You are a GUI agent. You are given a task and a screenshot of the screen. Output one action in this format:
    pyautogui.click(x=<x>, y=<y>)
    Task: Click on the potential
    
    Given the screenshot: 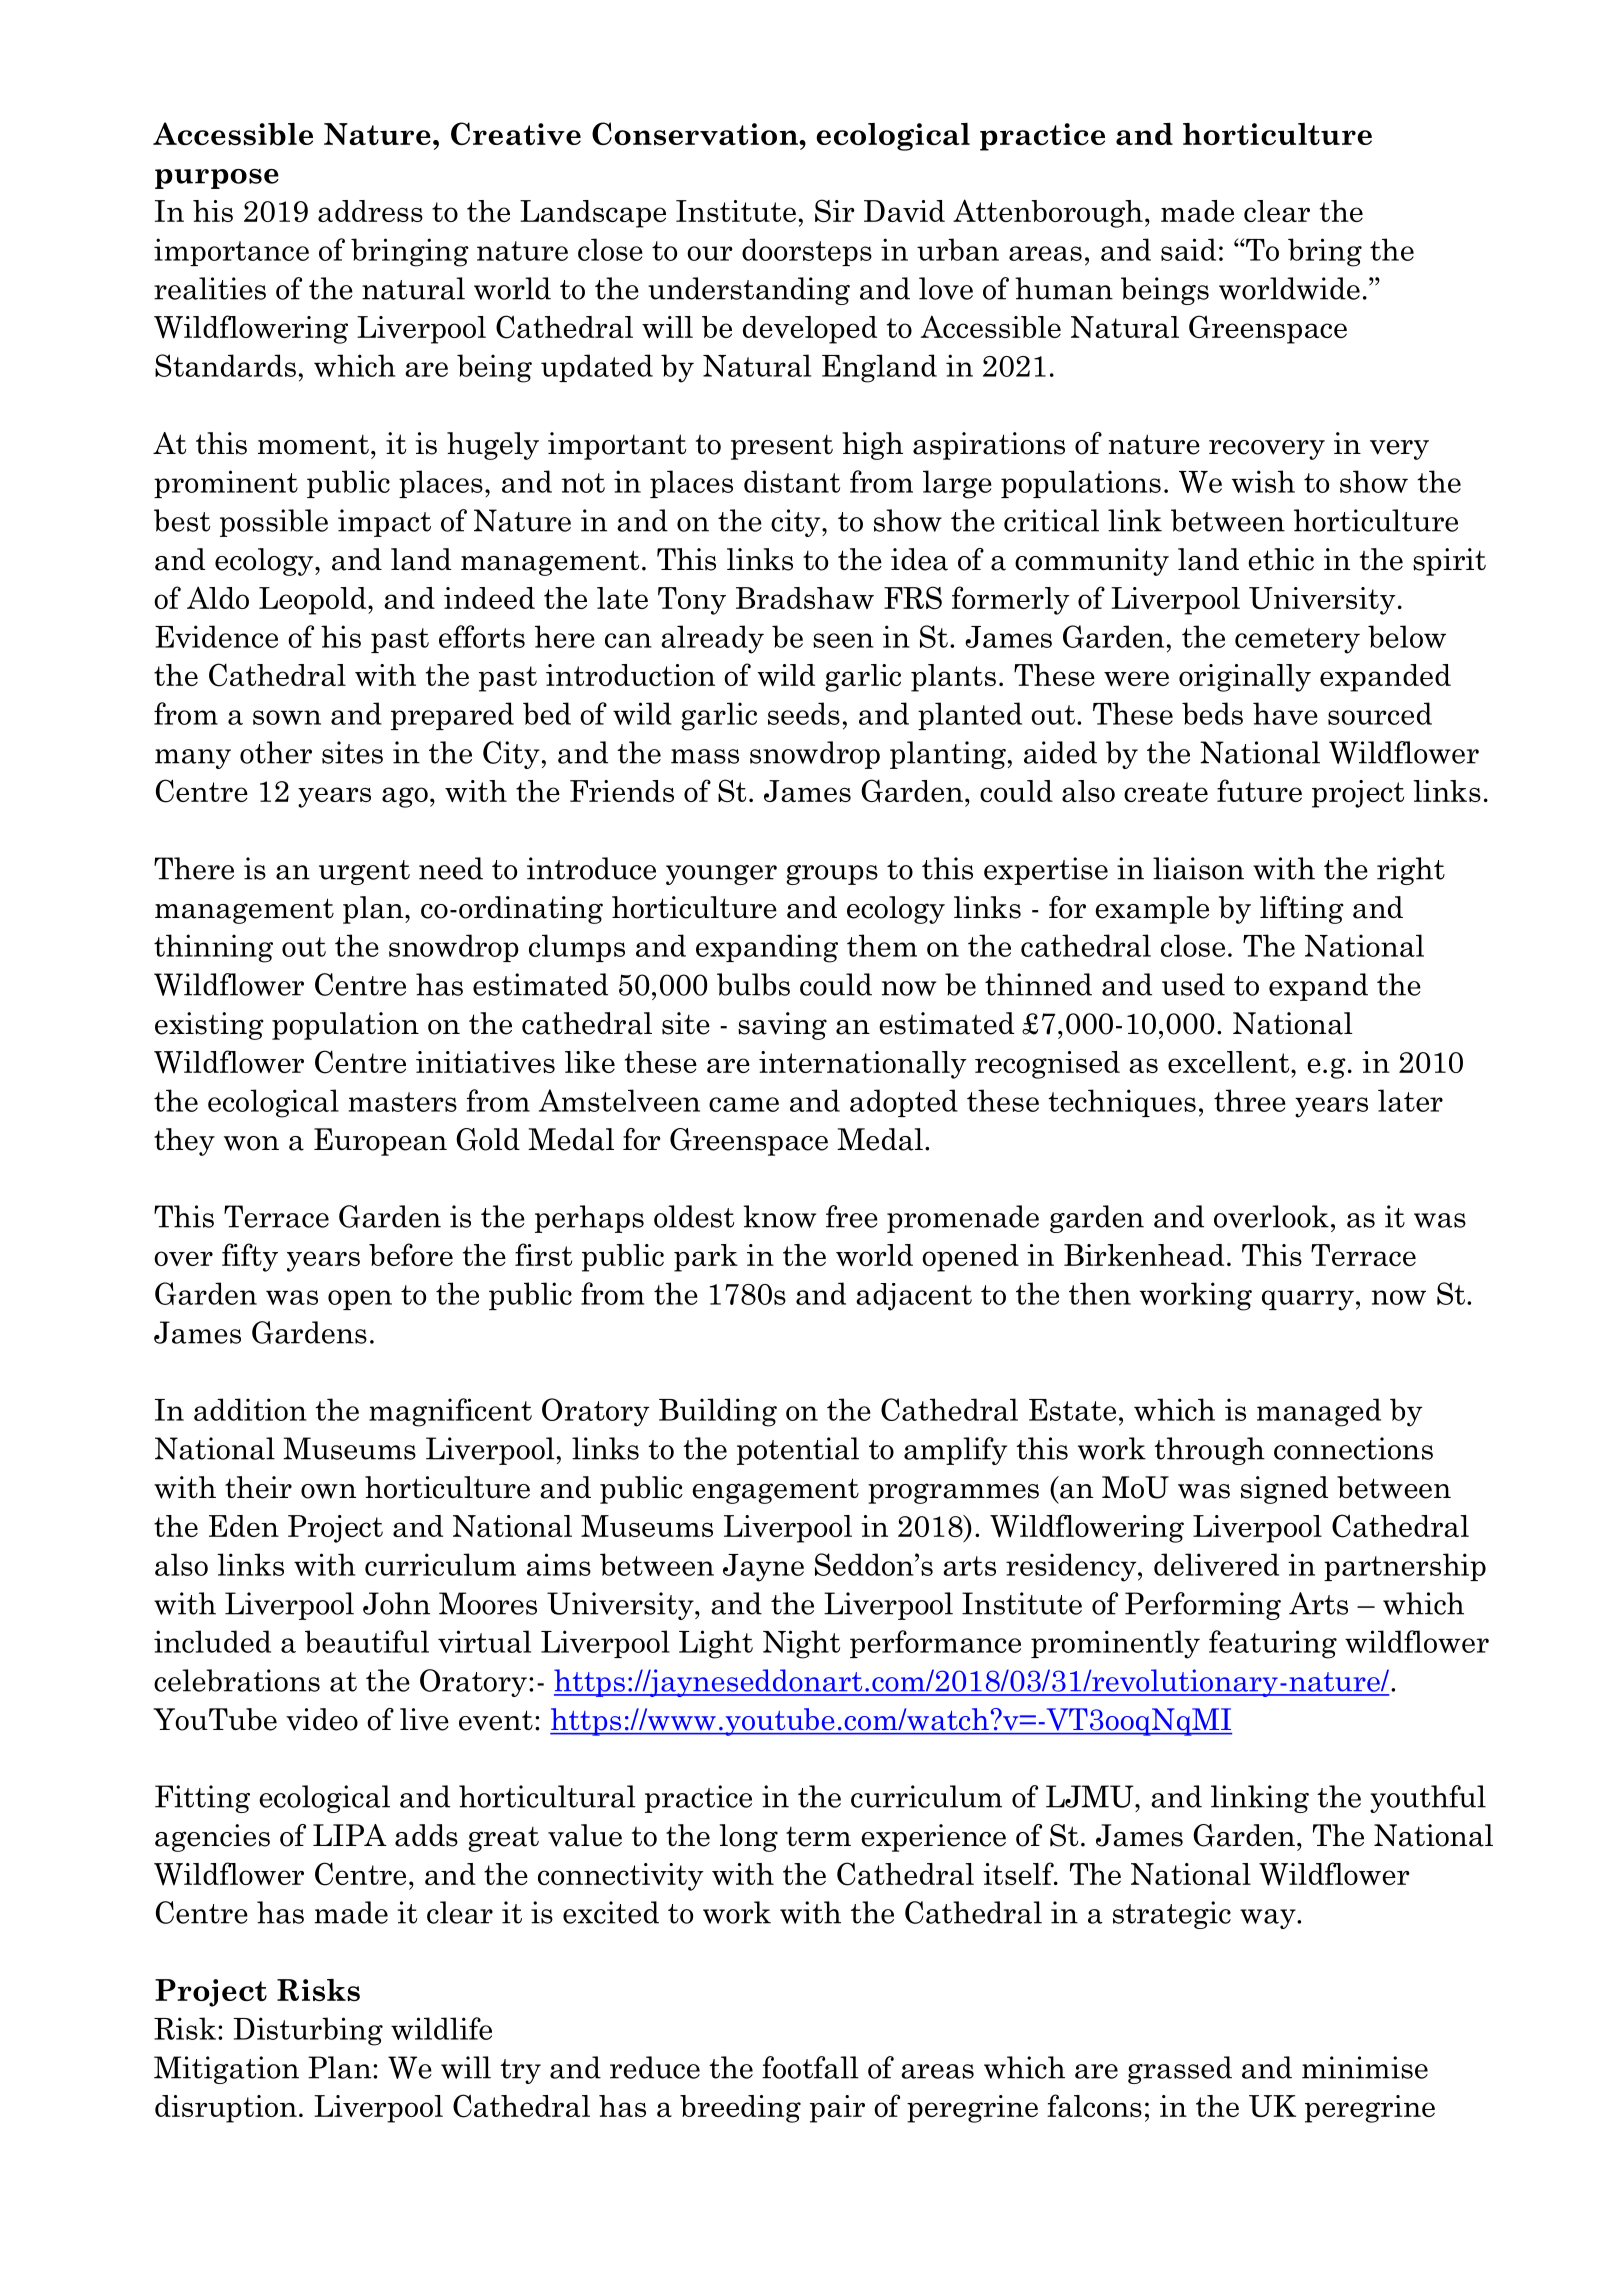 What is the action you would take?
    pyautogui.click(x=798, y=1451)
